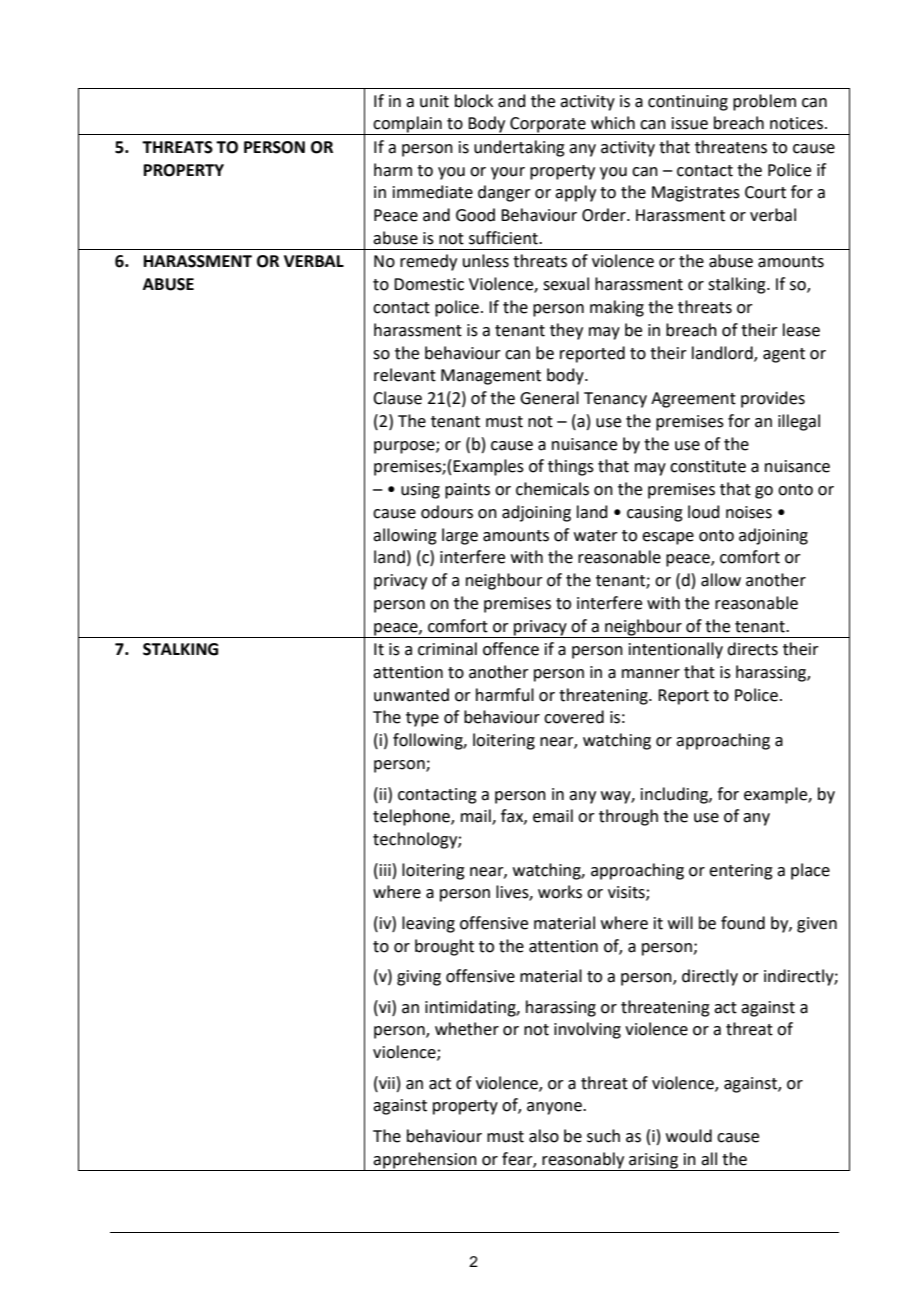 The height and width of the page is (1308, 924). I want to click on problem, so click(764, 102).
